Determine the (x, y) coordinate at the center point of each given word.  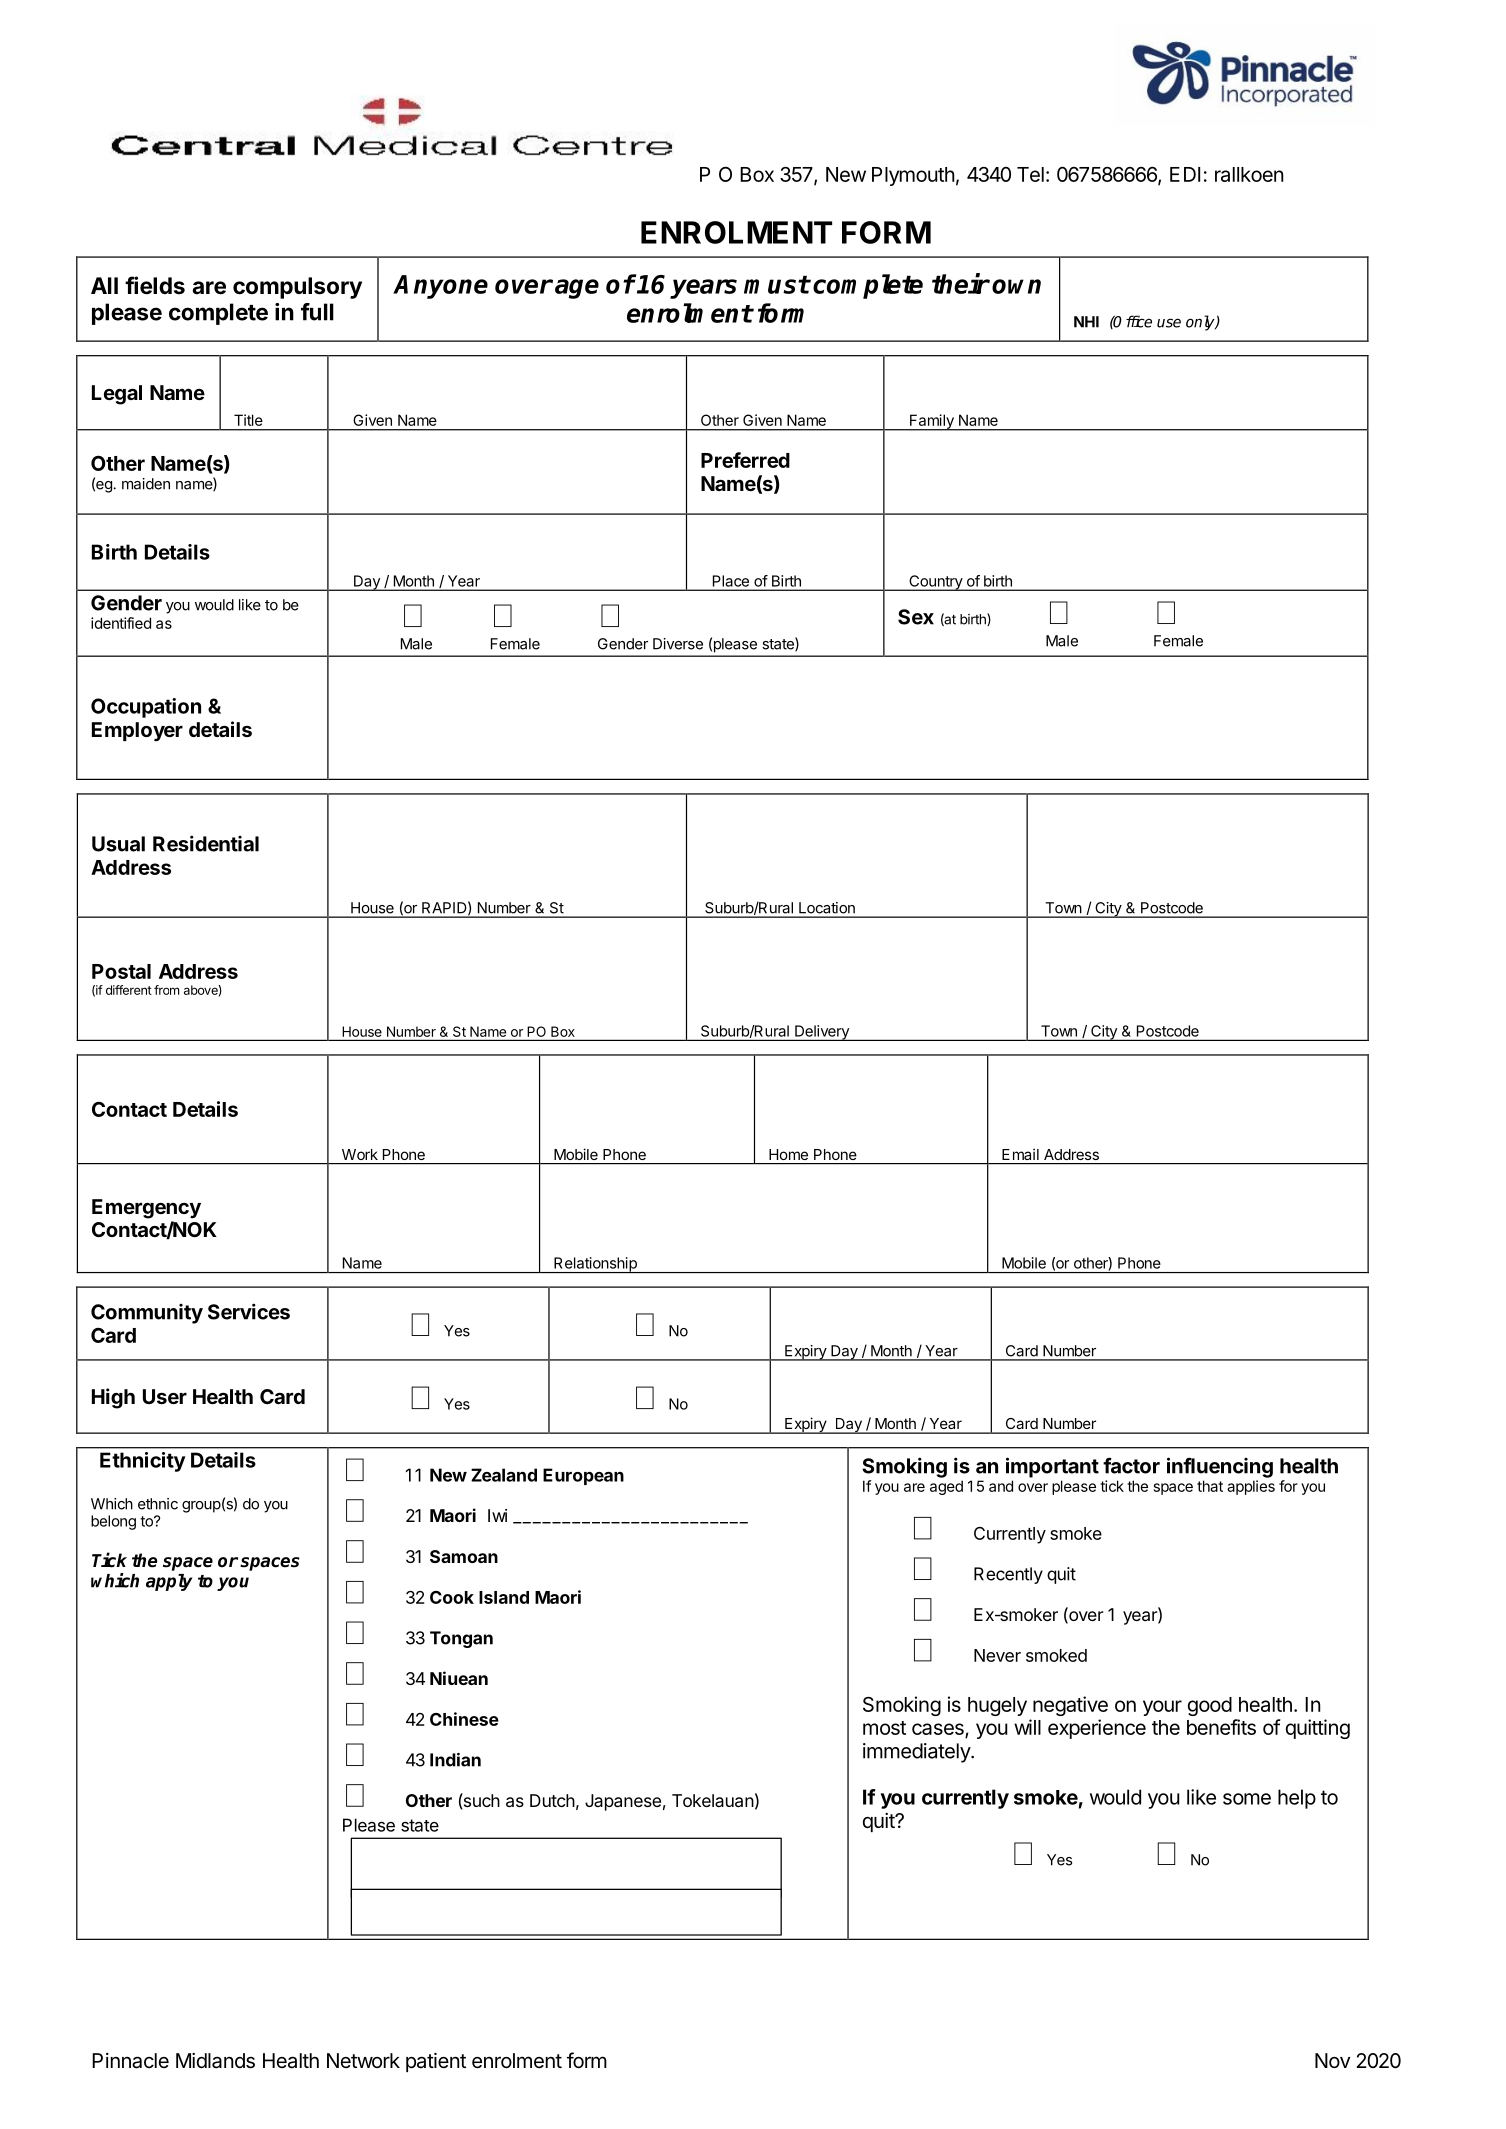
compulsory (297, 288)
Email (1020, 1154)
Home (788, 1154)
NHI (1086, 322)
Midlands (215, 2061)
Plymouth (913, 176)
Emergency (146, 1209)
